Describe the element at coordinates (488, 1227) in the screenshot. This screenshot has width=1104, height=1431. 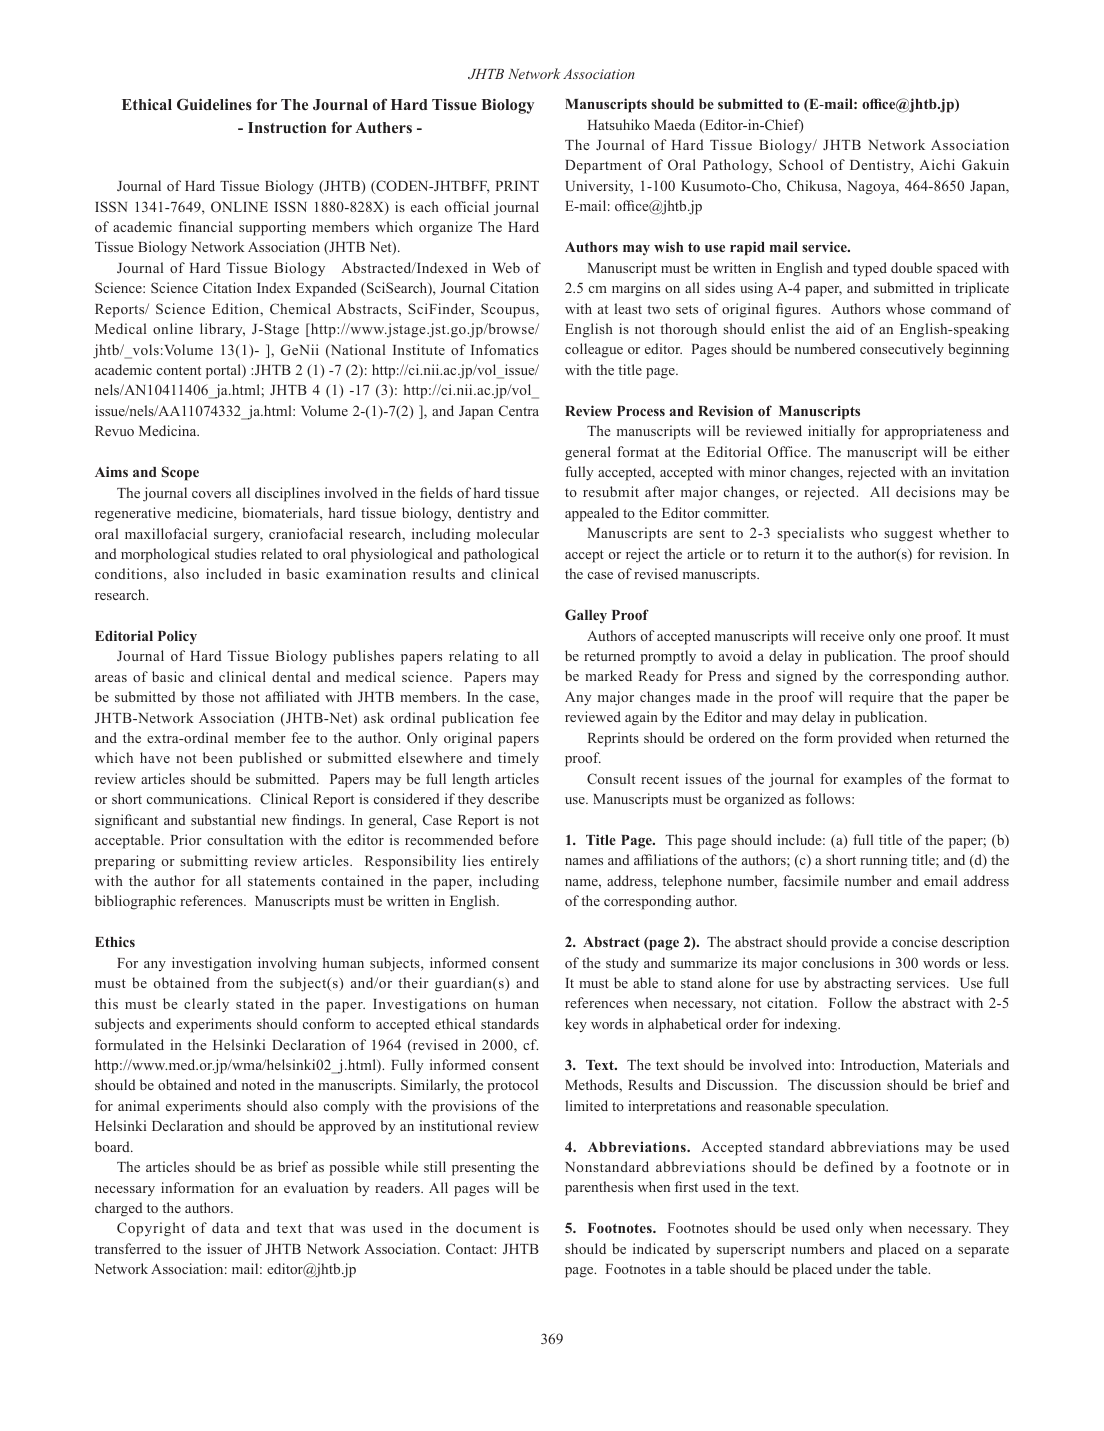
I see `document` at that location.
